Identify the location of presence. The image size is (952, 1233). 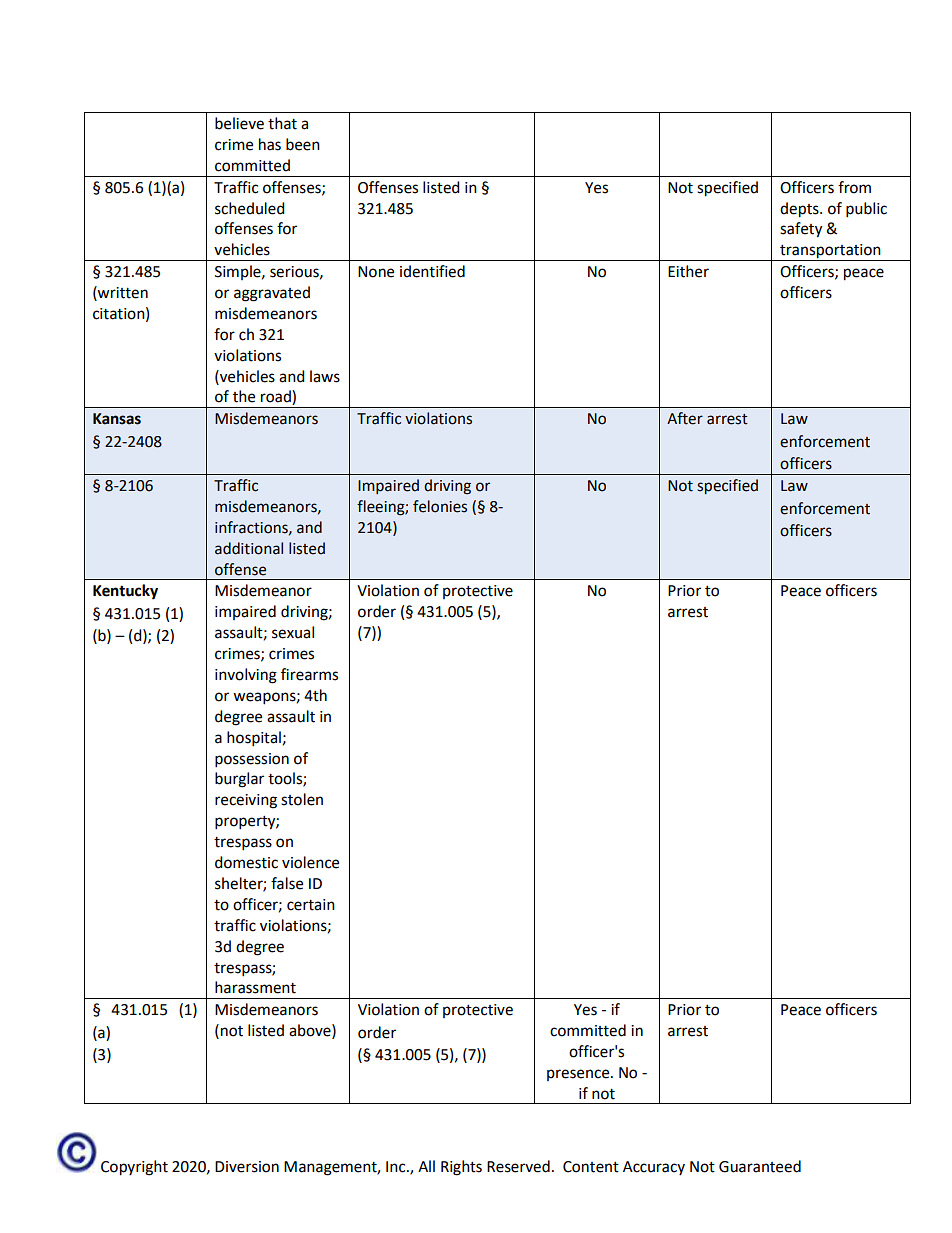
(579, 1075).
